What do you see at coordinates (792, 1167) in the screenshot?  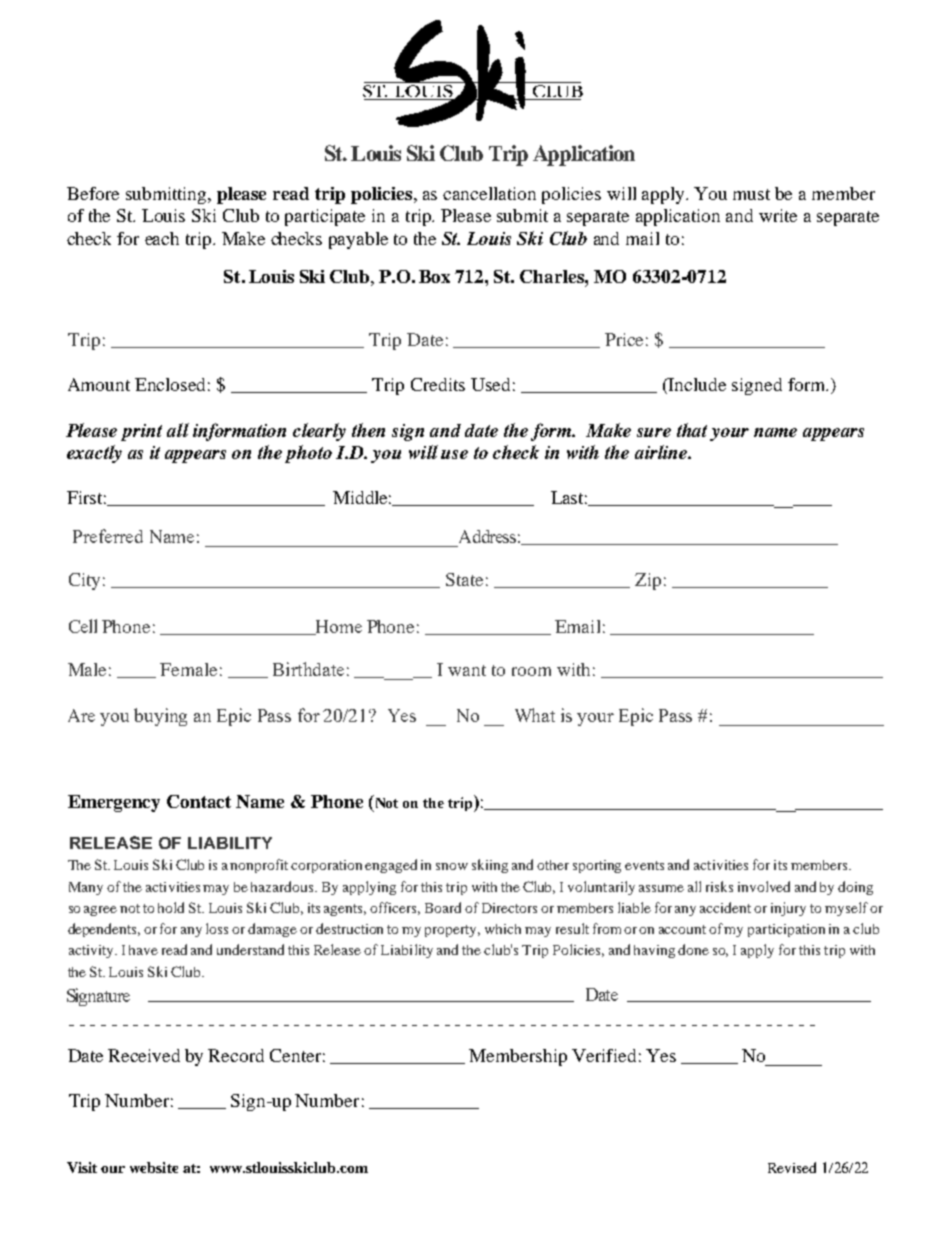 I see `Revised` at bounding box center [792, 1167].
